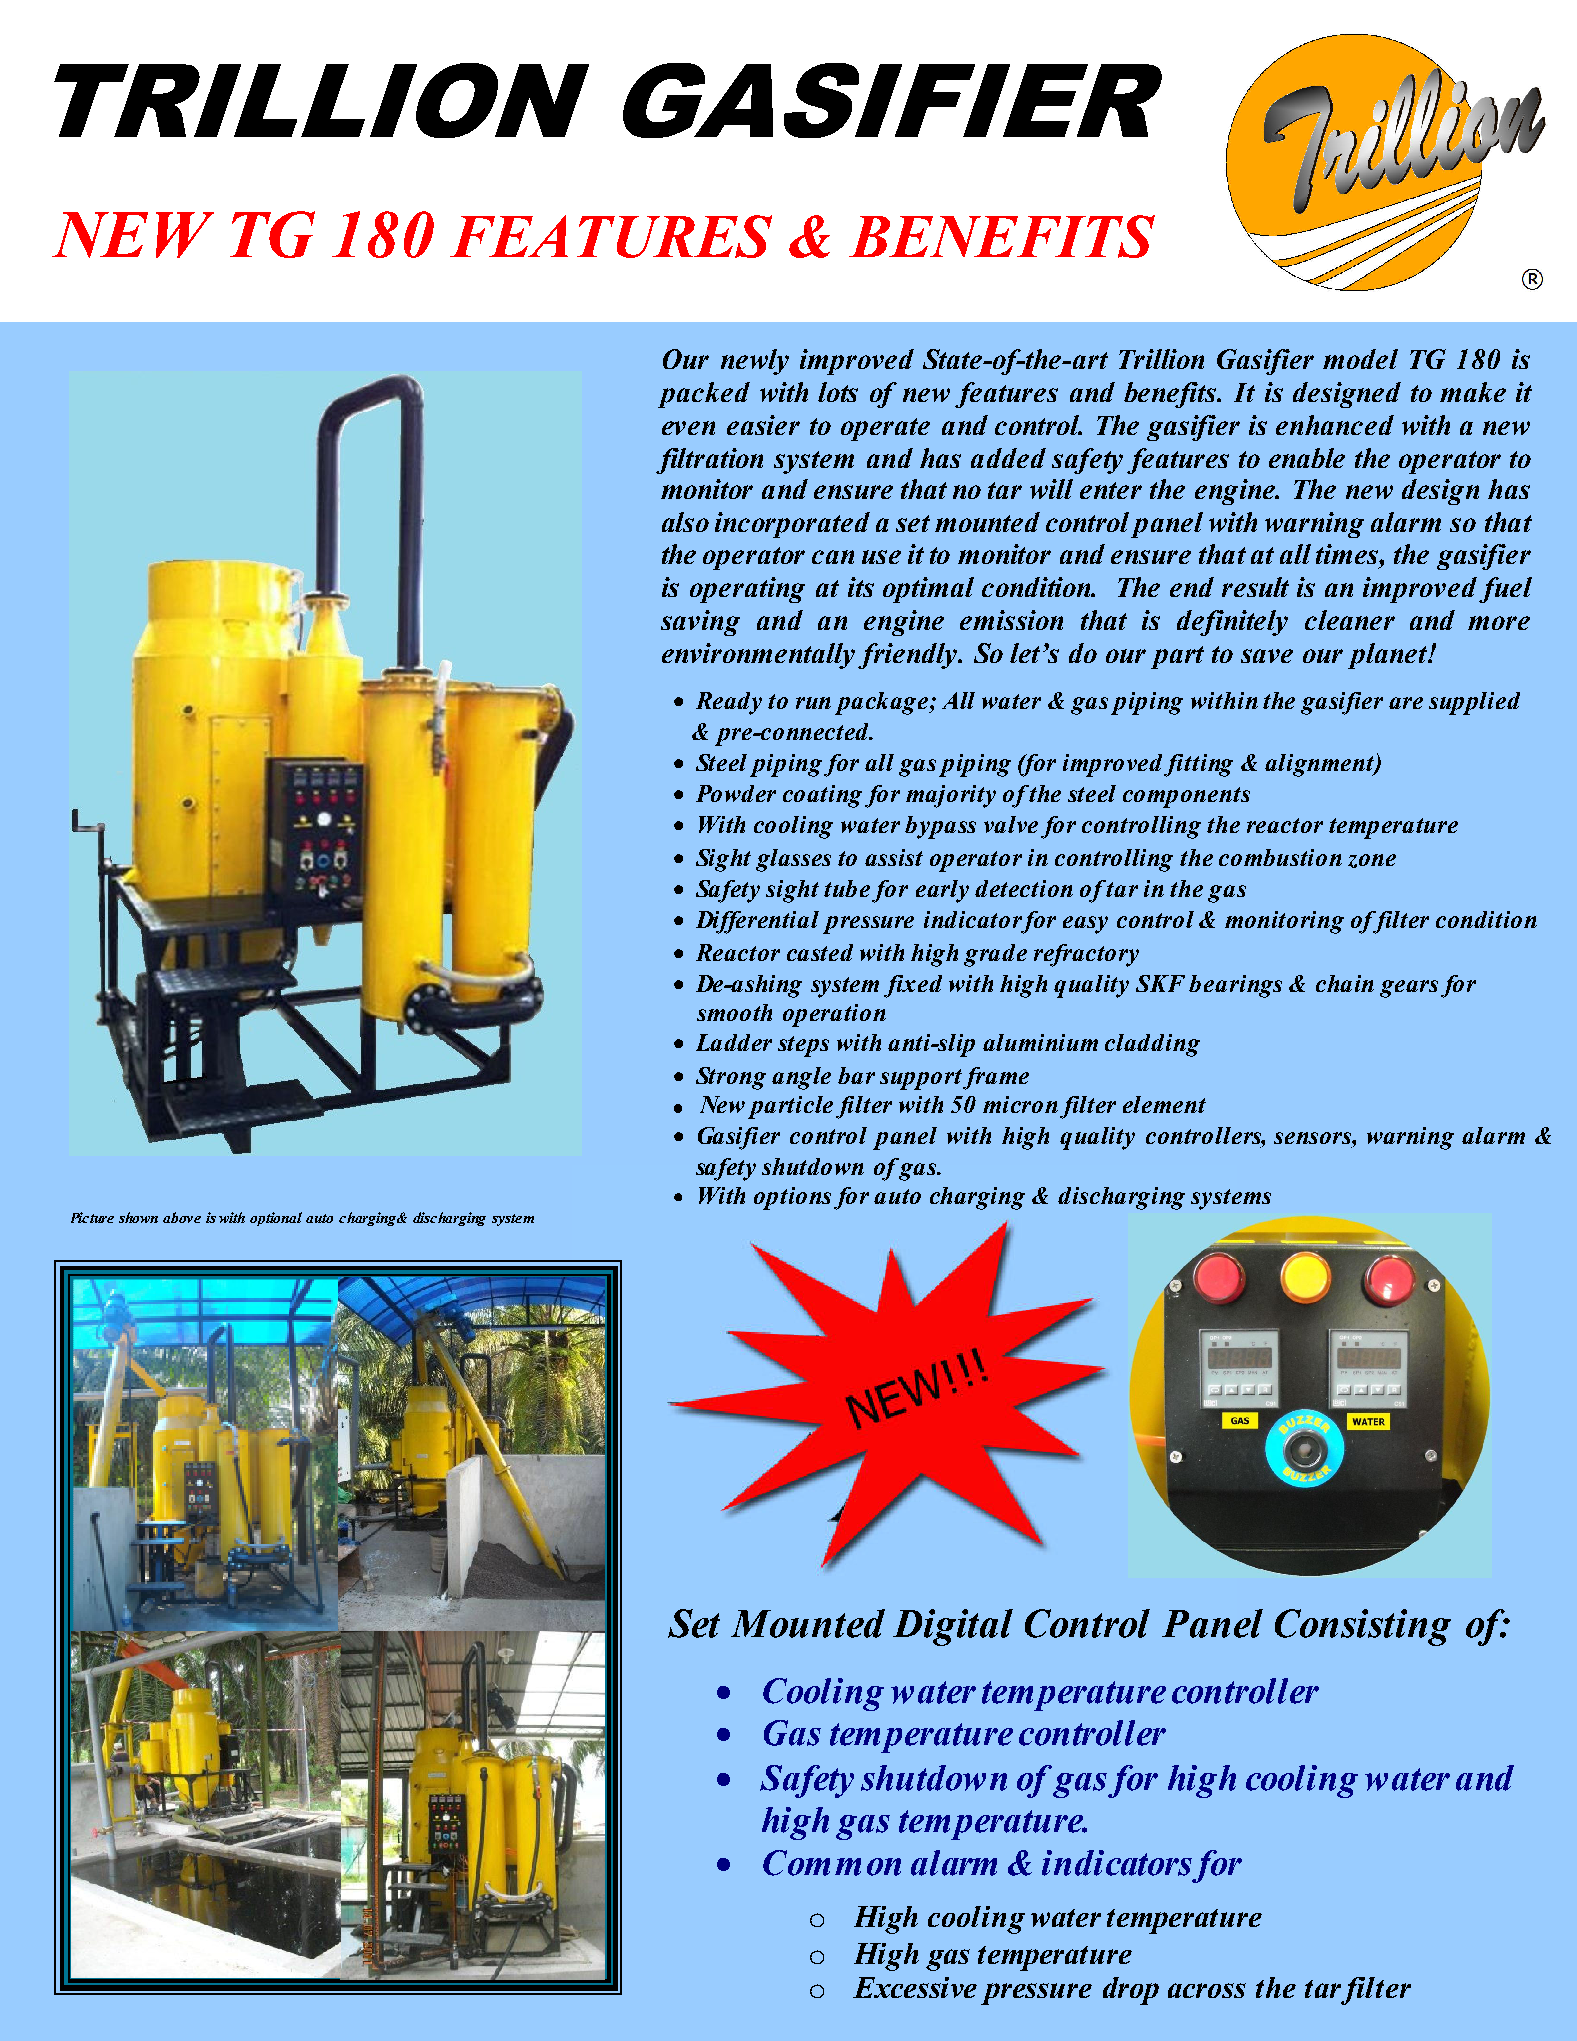  Describe the element at coordinates (276, 1219) in the image. I see `optional` at that location.
